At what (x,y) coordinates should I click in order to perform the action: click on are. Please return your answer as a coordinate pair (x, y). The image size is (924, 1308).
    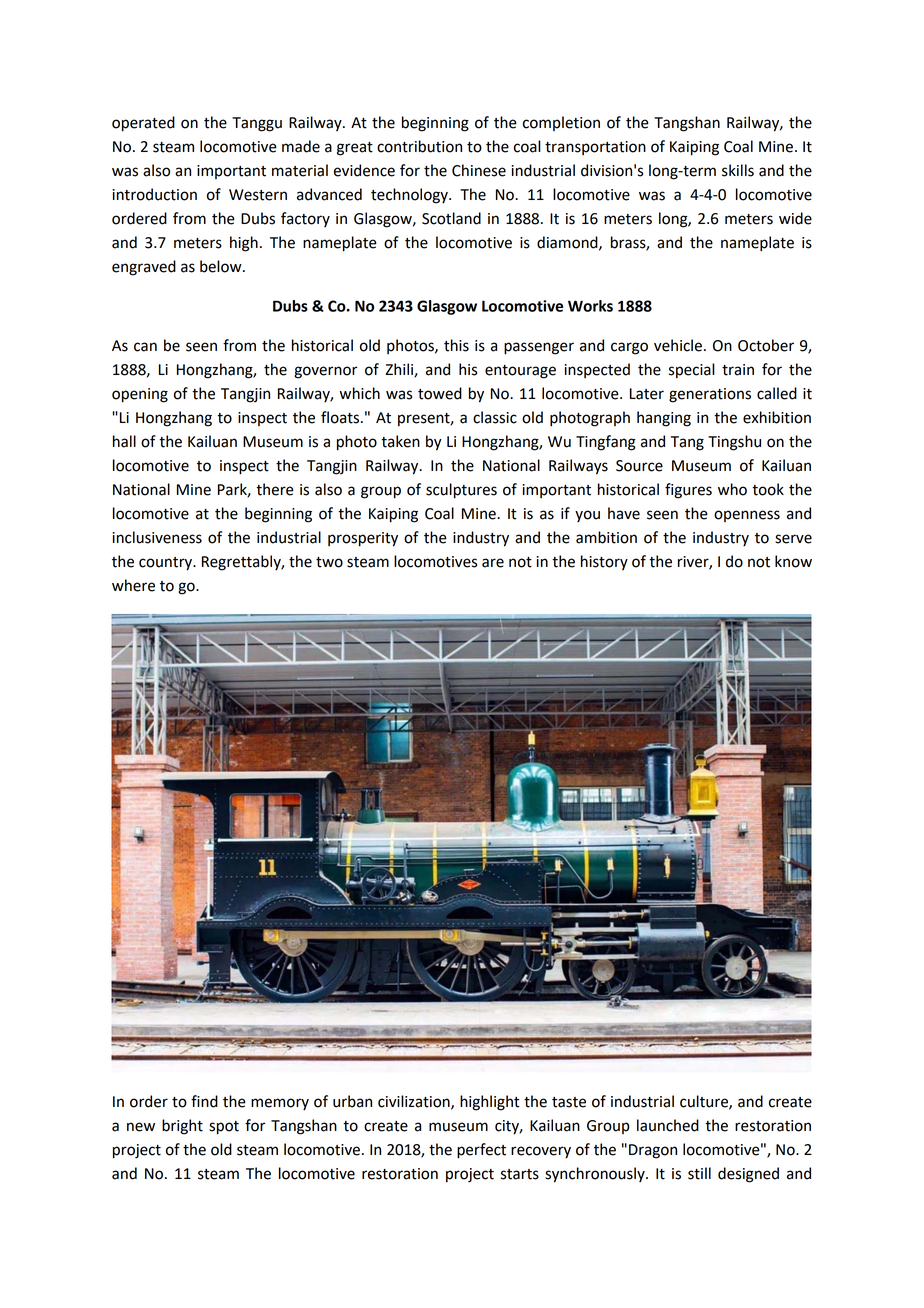
    Looking at the image, I should click on (493, 563).
